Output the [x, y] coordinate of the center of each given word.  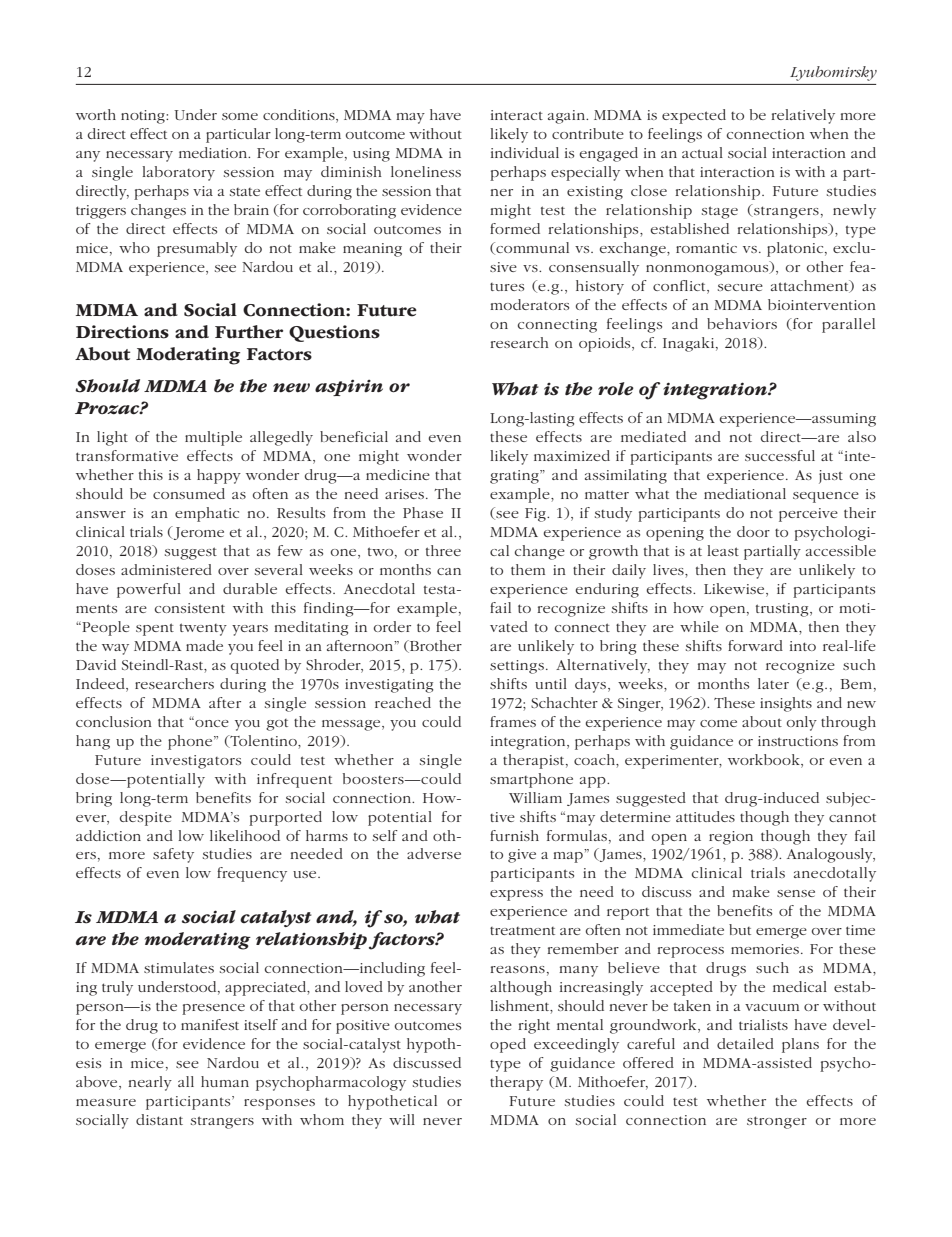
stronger [777, 1122]
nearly [150, 1083]
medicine [398, 474]
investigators [196, 762]
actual [702, 152]
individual [525, 152]
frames [513, 721]
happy [219, 476]
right [534, 1026]
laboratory [178, 173]
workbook [765, 759]
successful [780, 455]
